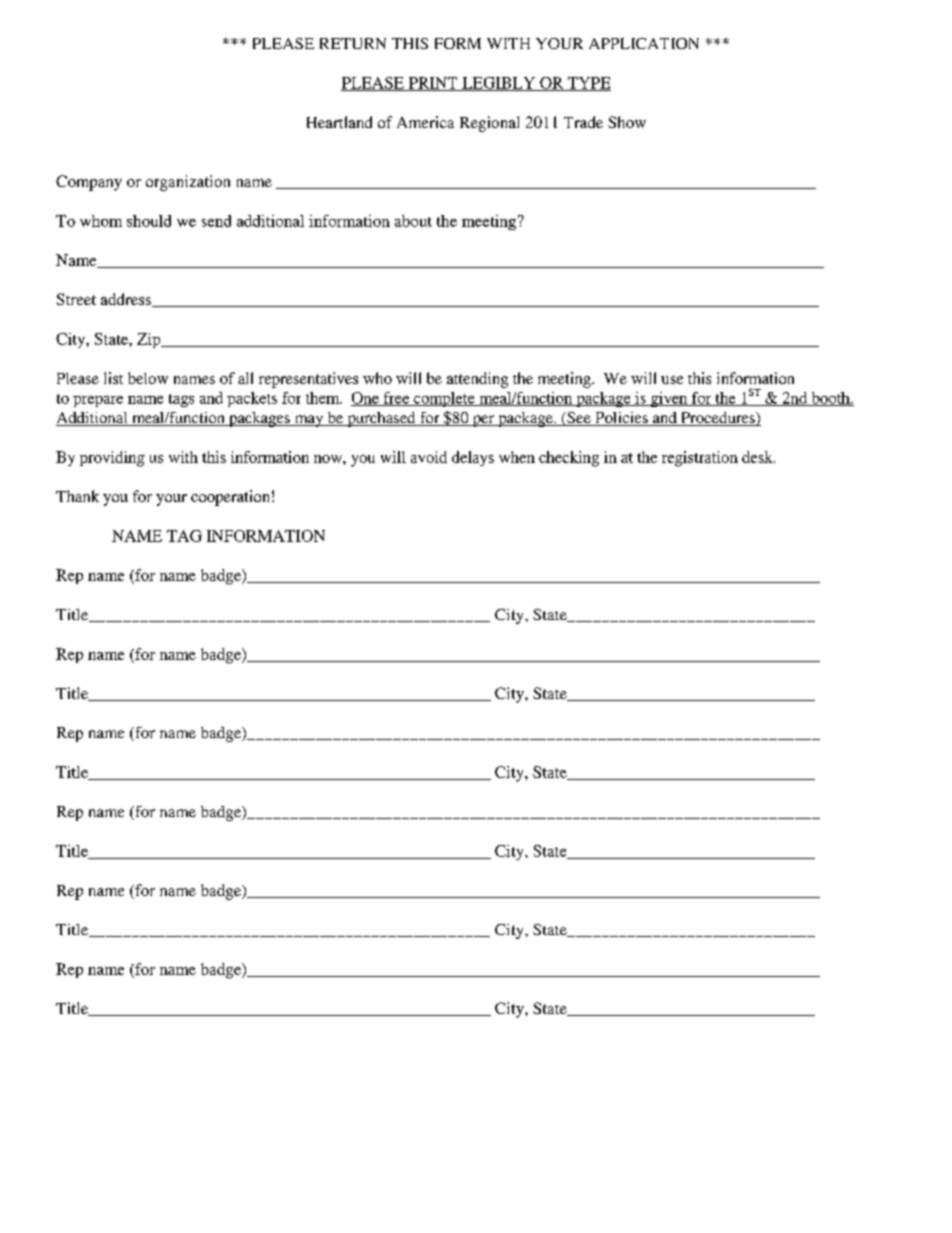 The width and height of the page is (952, 1233). What do you see at coordinates (429, 457) in the page?
I see `avoid` at bounding box center [429, 457].
